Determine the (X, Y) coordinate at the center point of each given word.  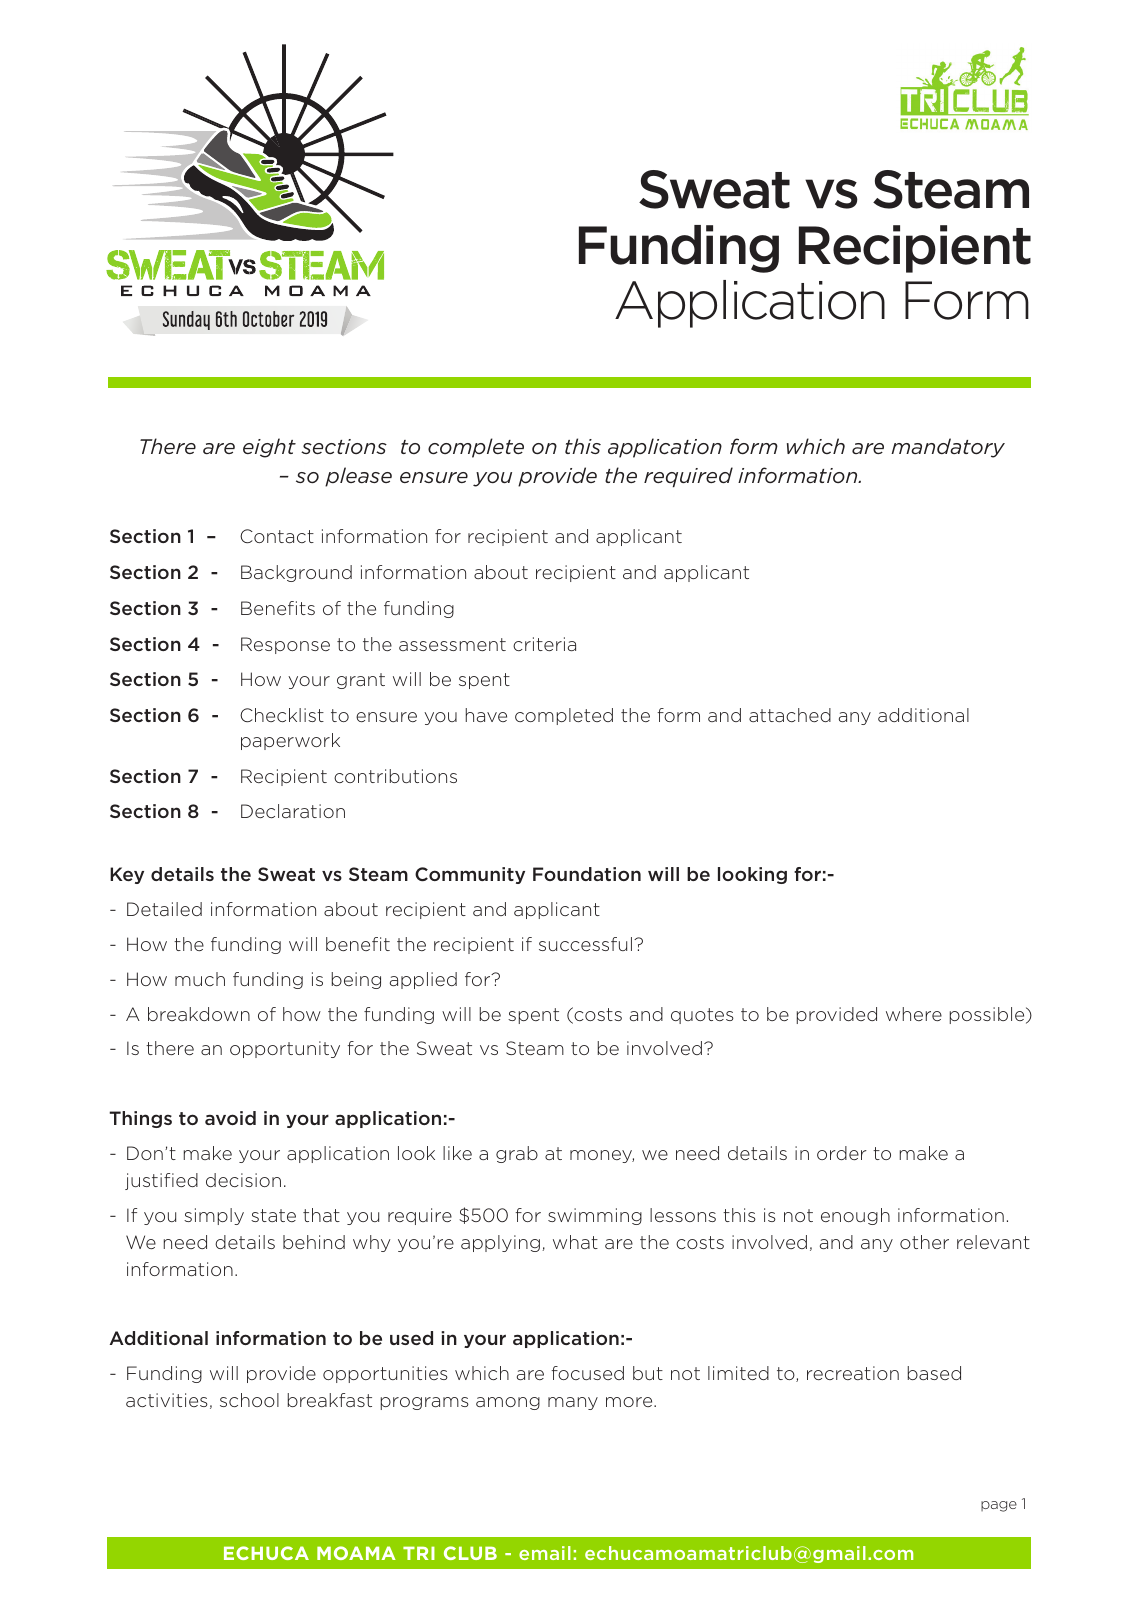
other (924, 1242)
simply (214, 1216)
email (545, 1553)
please (358, 477)
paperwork (290, 741)
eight (269, 448)
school (249, 1400)
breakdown (199, 1014)
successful (585, 944)
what (575, 1242)
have (486, 715)
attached (790, 715)
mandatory (948, 448)
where (914, 1014)
